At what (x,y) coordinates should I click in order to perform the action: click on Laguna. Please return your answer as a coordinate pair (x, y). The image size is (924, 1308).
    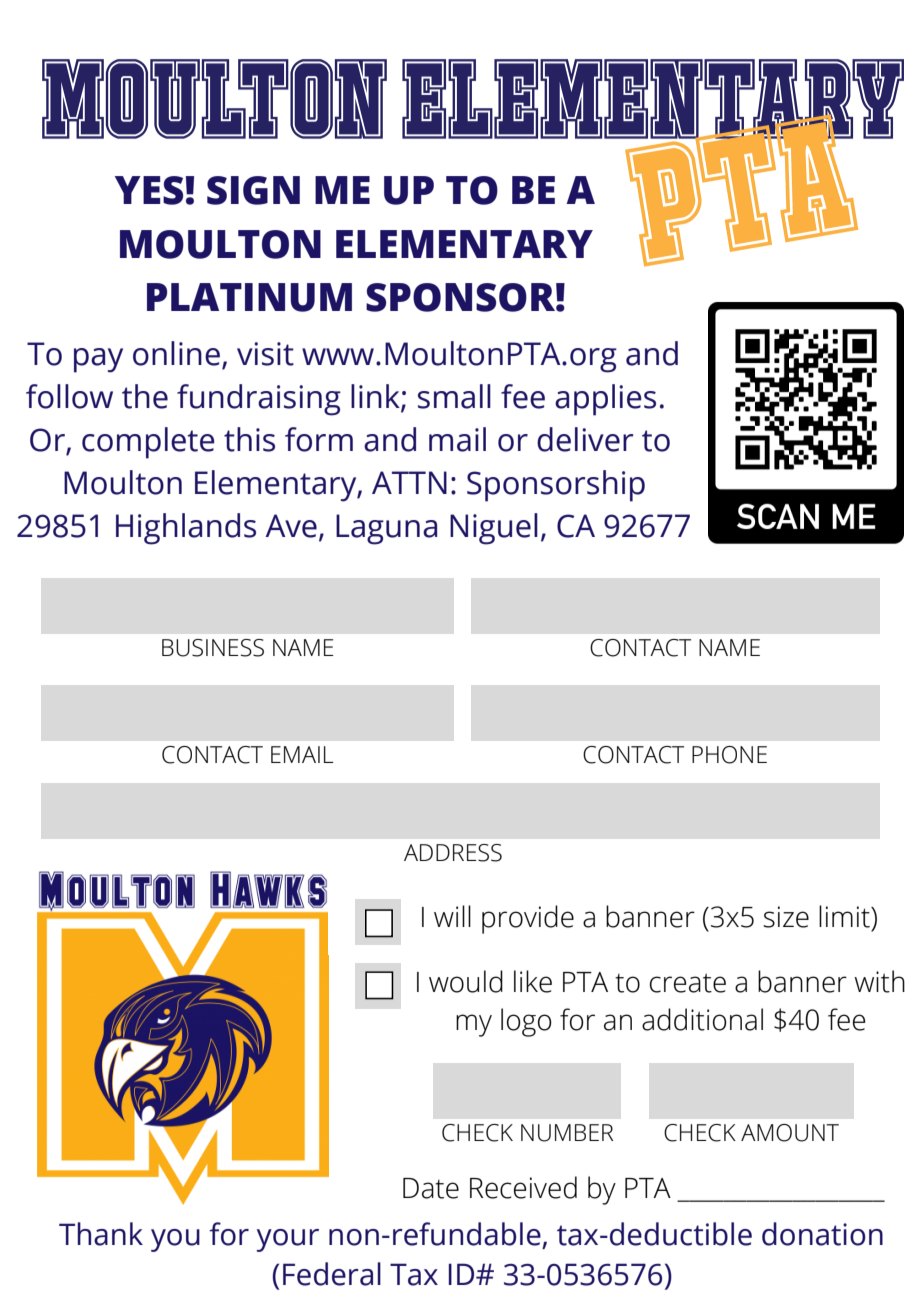
    Looking at the image, I should click on (386, 529).
